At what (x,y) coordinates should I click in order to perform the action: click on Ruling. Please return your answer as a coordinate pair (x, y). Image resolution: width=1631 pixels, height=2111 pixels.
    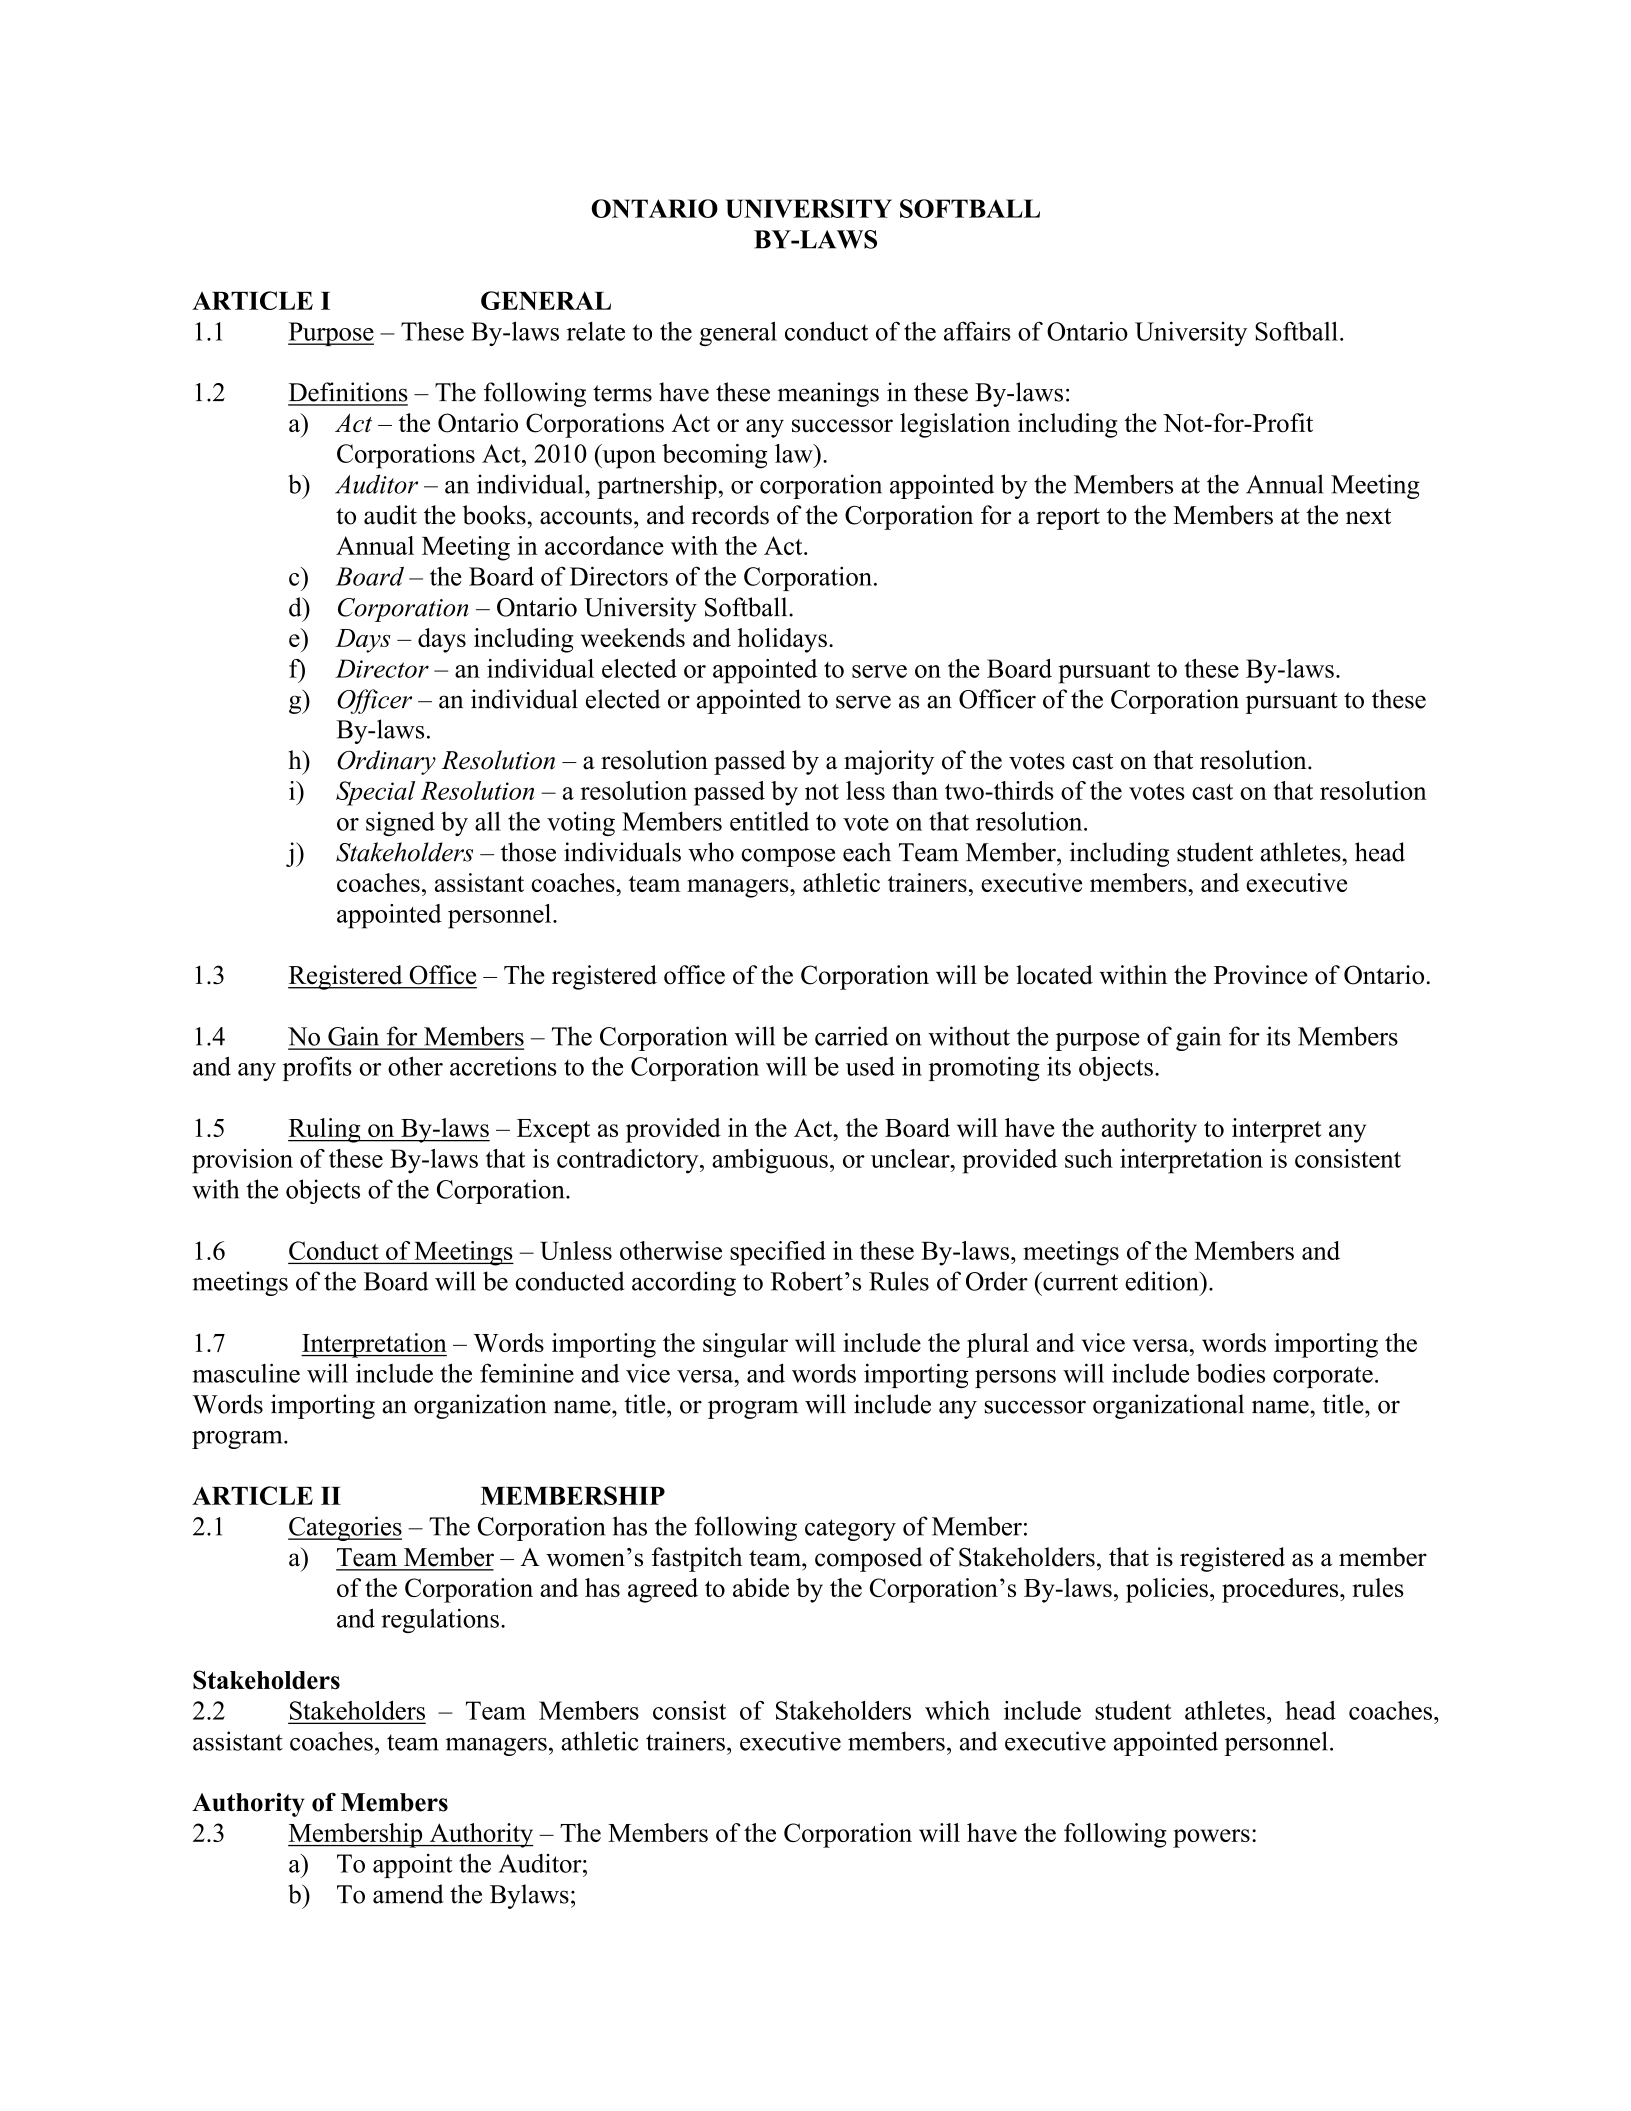
    Looking at the image, I should click on (325, 1130).
